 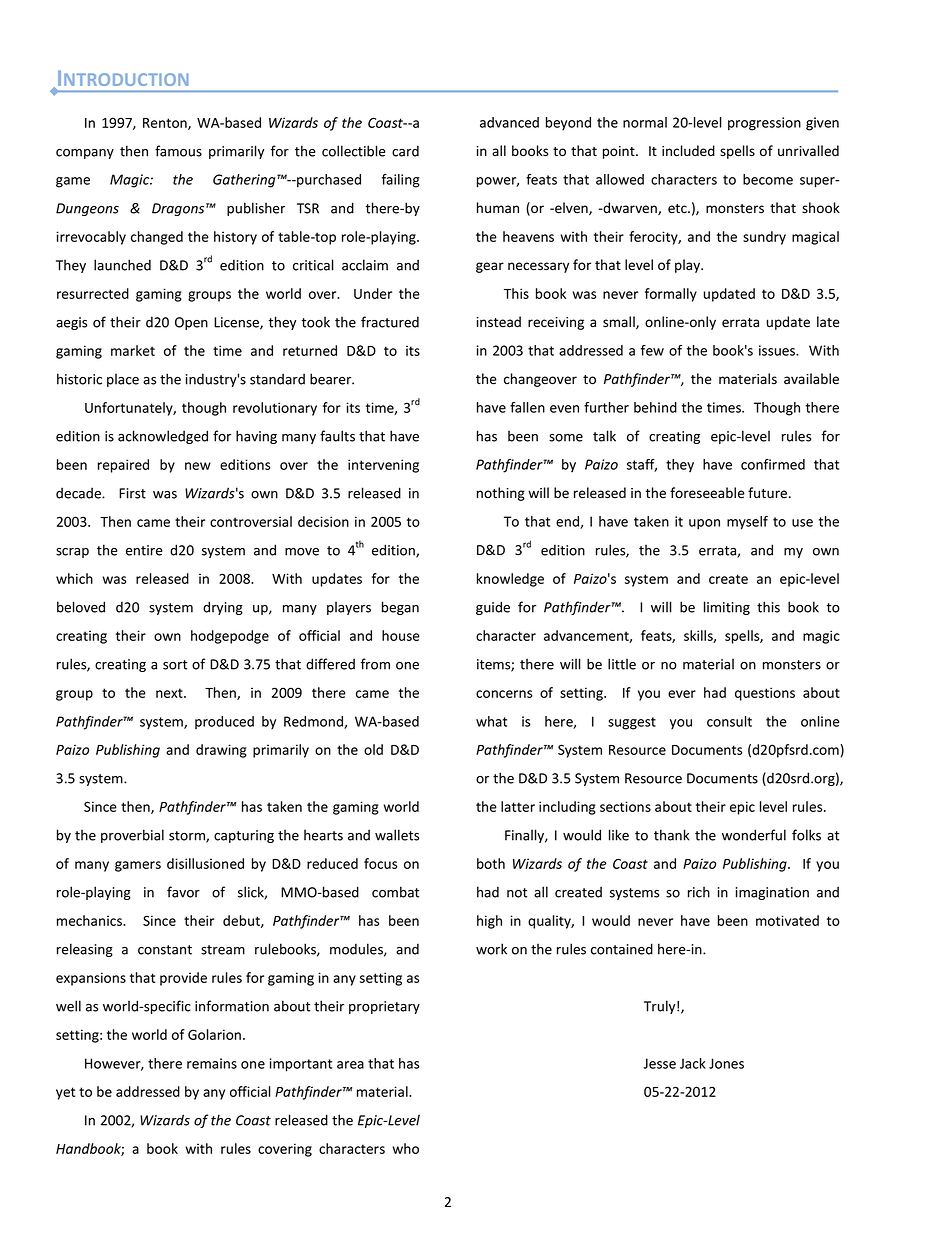 What do you see at coordinates (747, 523) in the image?
I see `myself` at bounding box center [747, 523].
